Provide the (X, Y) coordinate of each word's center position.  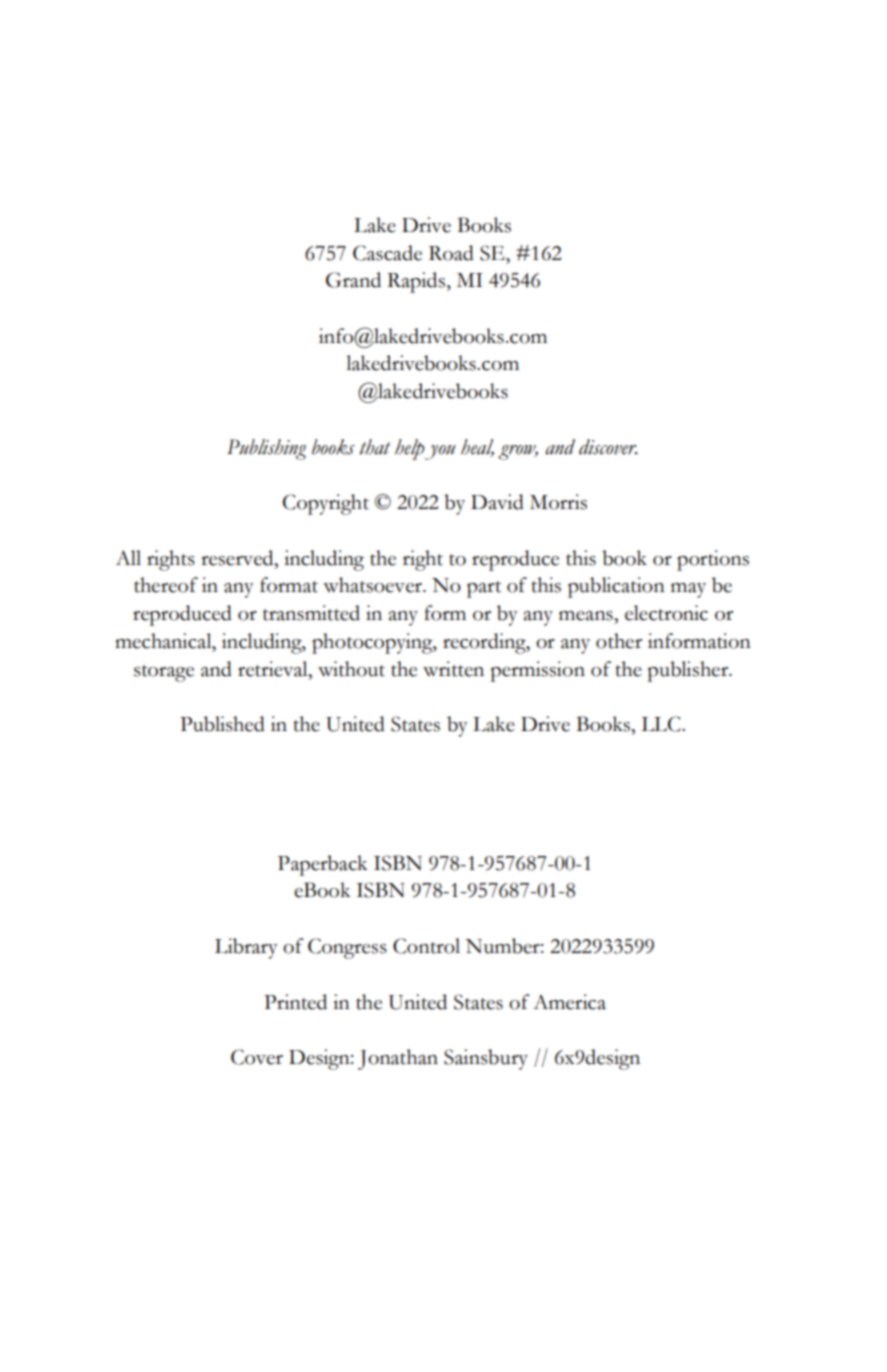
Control (426, 946)
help (410, 449)
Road (451, 253)
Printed (295, 1002)
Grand (353, 280)
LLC (662, 724)
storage (164, 673)
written (453, 669)
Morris (558, 502)
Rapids (417, 282)
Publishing (267, 449)
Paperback (323, 865)
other (619, 641)
